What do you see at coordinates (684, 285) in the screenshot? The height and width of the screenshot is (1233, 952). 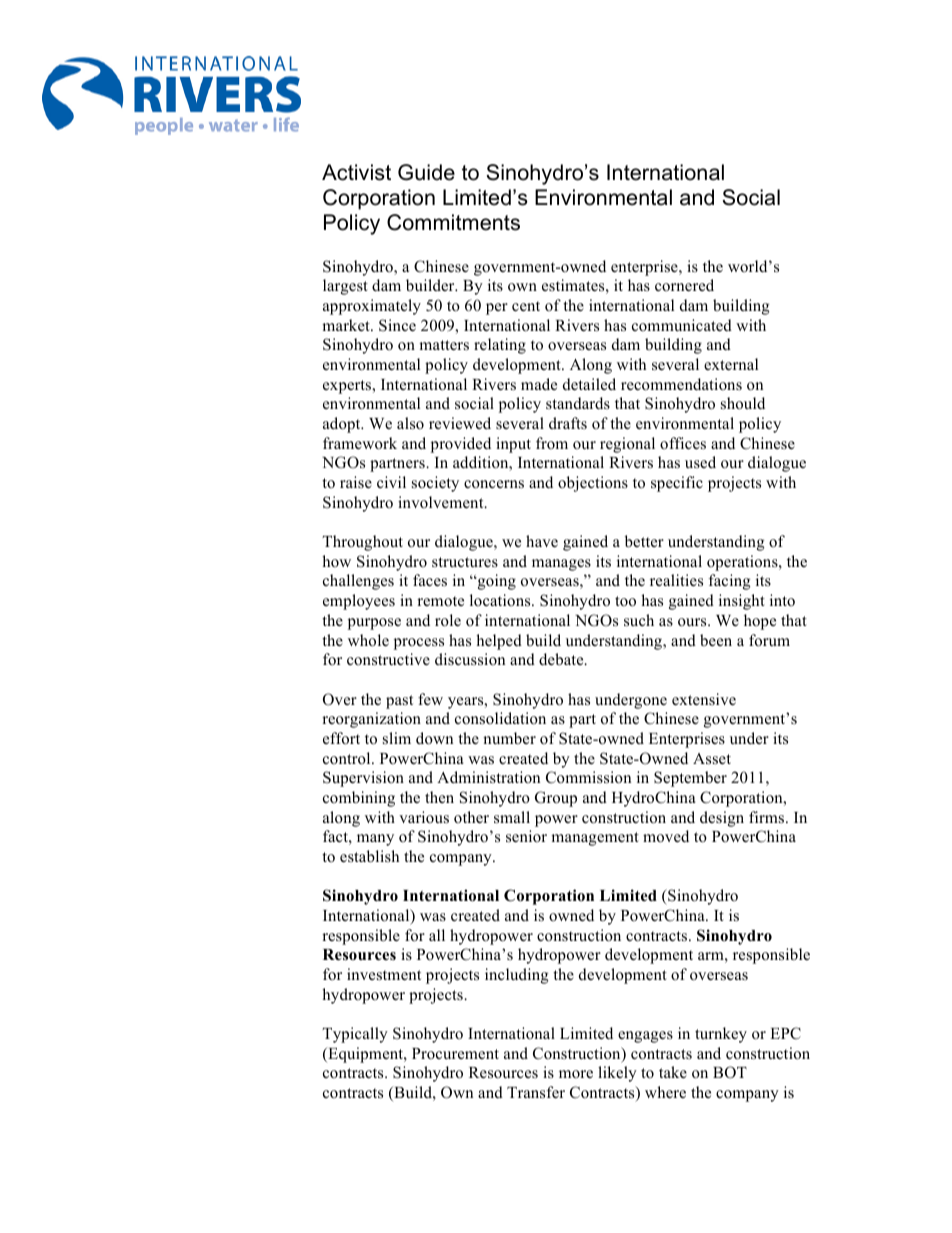 I see `cornered` at bounding box center [684, 285].
